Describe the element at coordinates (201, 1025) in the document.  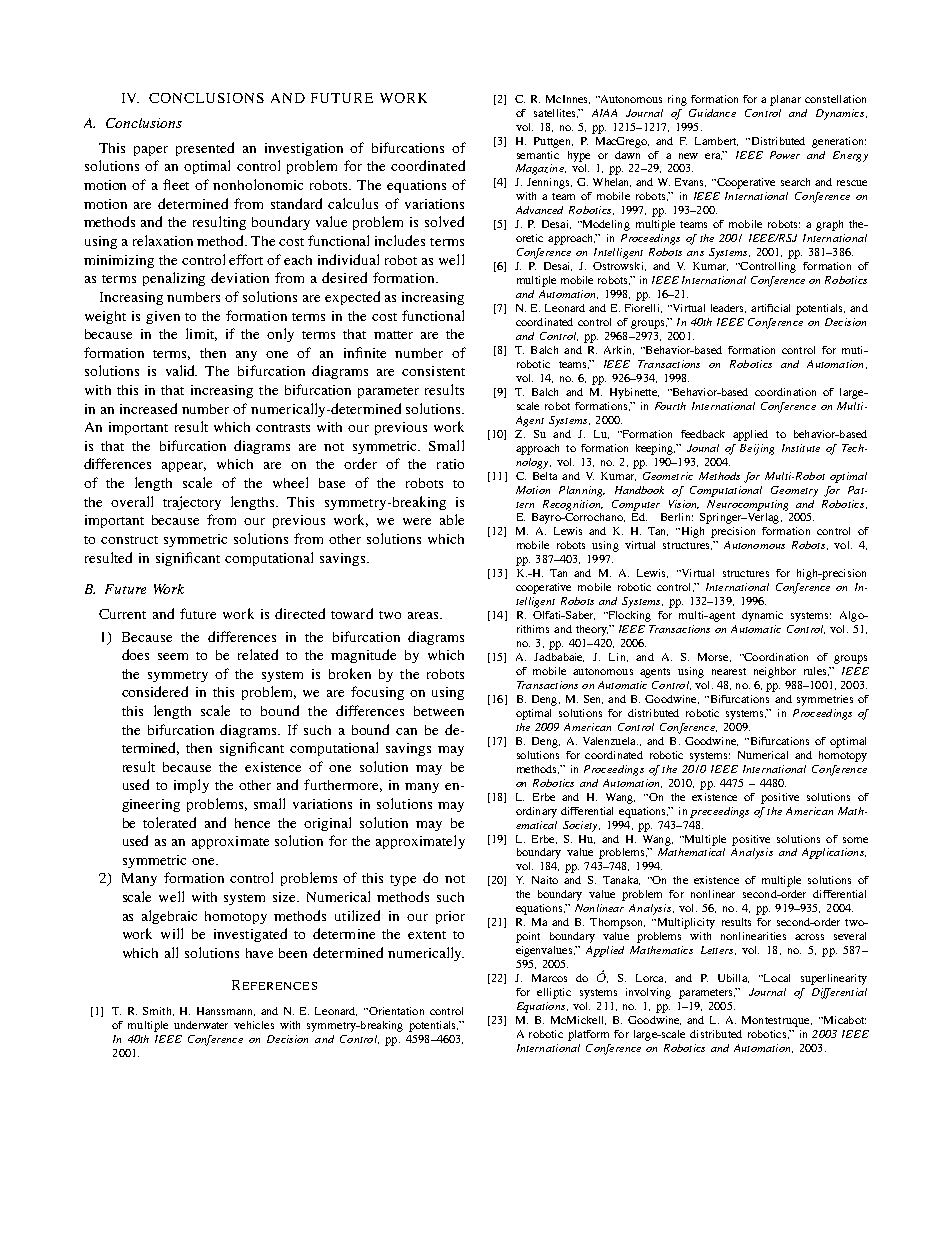
I see `underwater` at that location.
